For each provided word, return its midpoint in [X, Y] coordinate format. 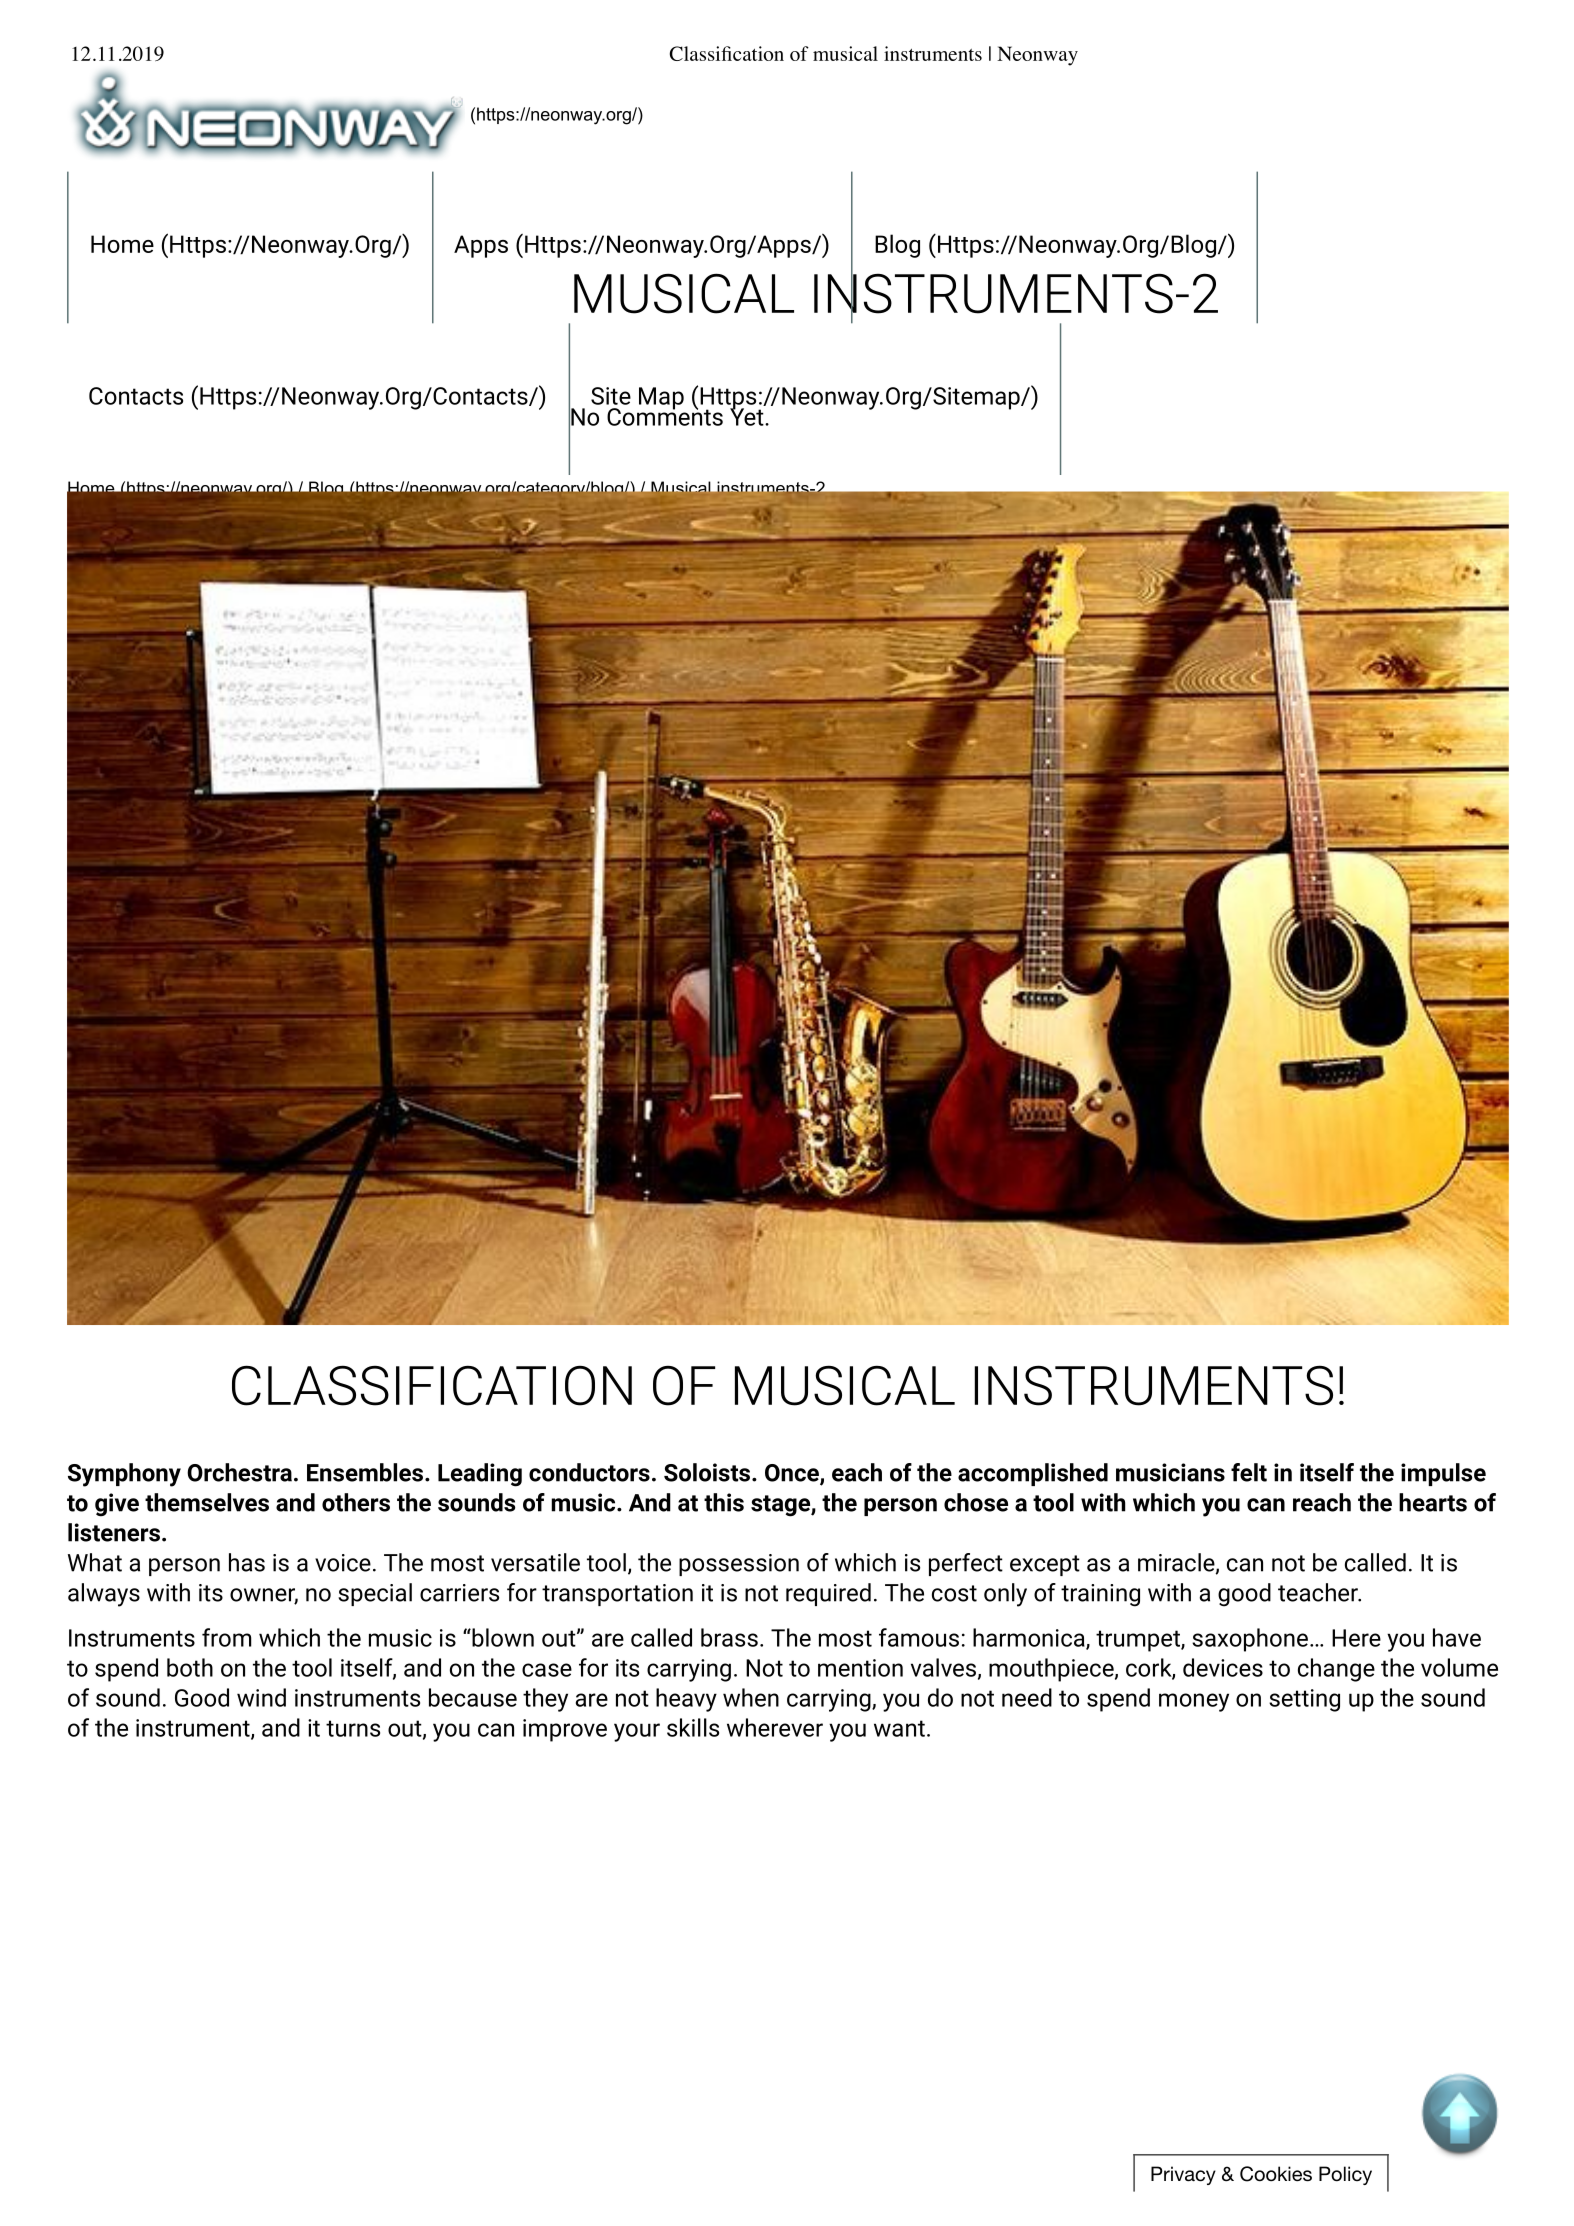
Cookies [1276, 2174]
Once [793, 1474]
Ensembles [366, 1472]
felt [1249, 1472]
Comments [665, 415]
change [1336, 1670]
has [247, 1562]
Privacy [1183, 2175]
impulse [1443, 1474]
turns [353, 1728]
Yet [748, 416]
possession [739, 1565]
